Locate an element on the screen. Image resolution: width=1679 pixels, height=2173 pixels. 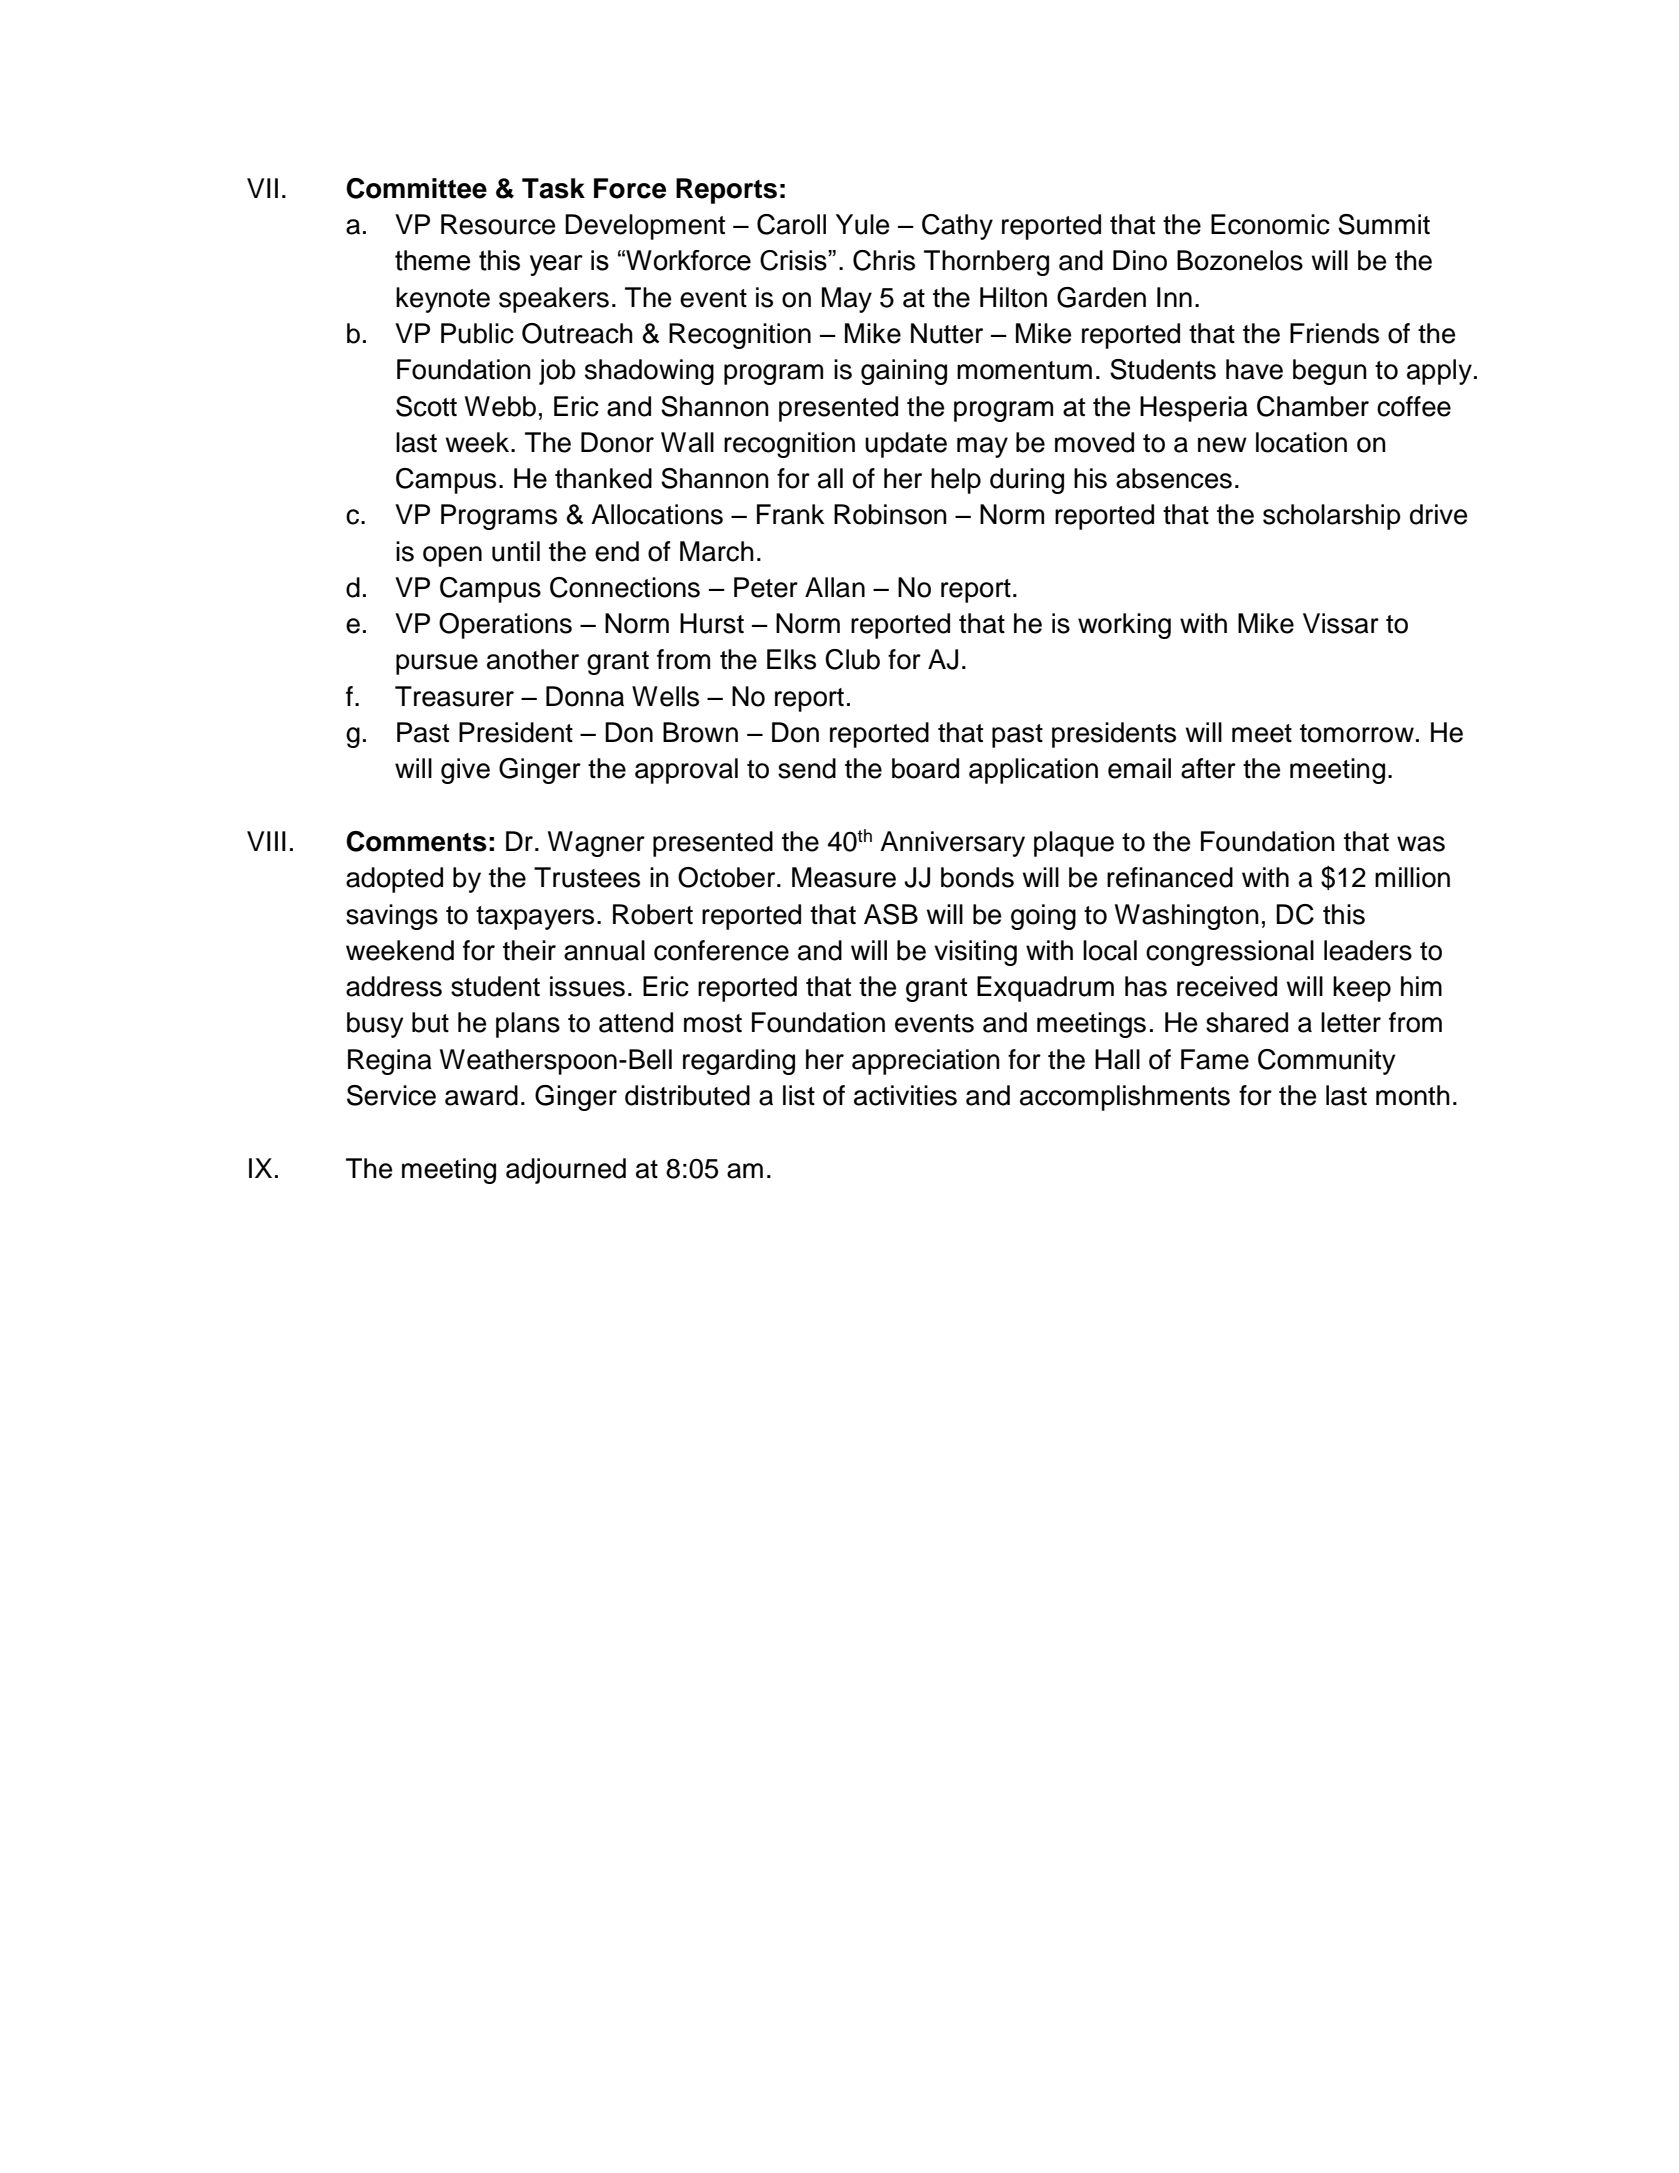
give is located at coordinates (465, 771).
